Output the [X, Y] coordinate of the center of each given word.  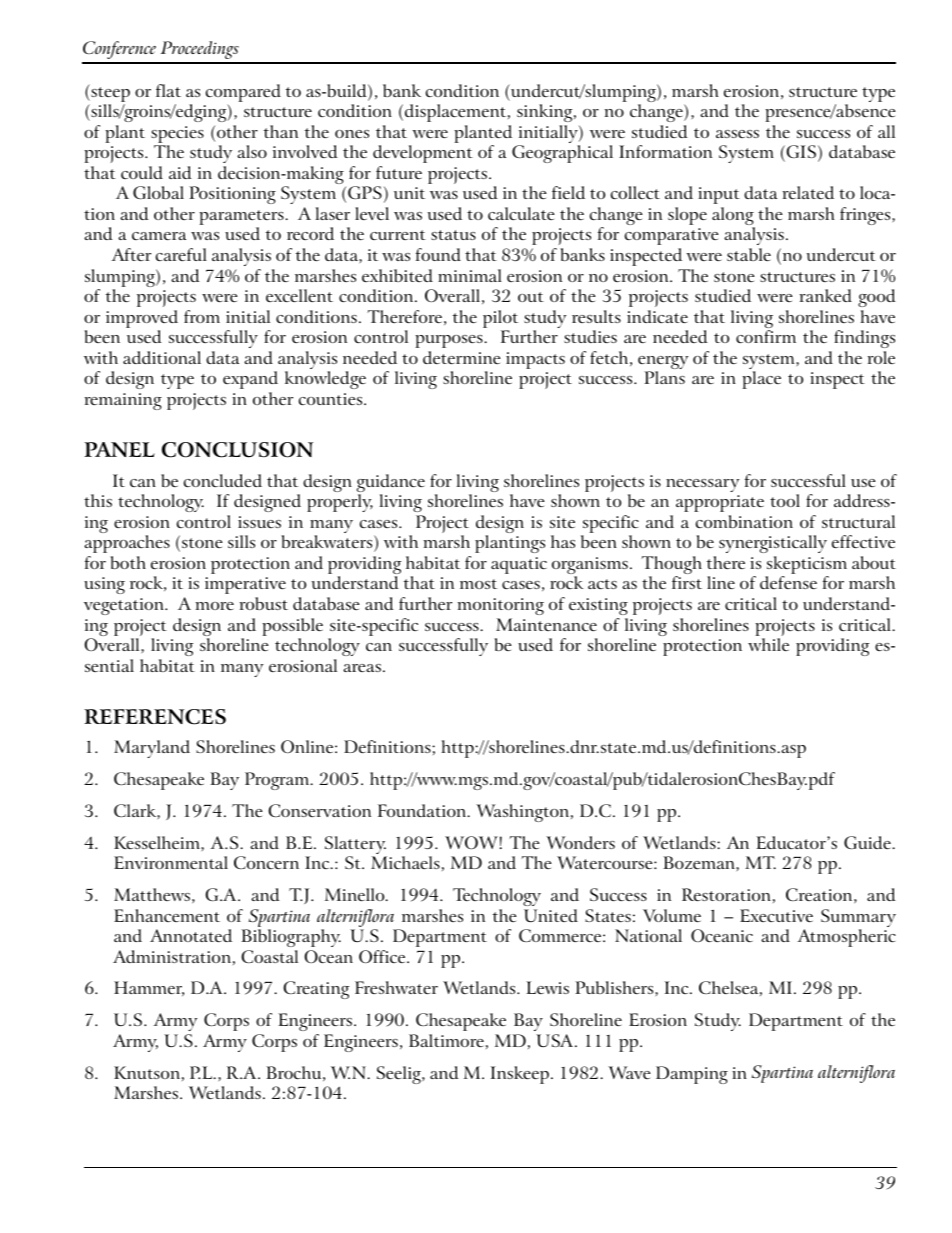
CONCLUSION [237, 450]
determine [462, 357]
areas [362, 668]
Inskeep [520, 1075]
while [768, 644]
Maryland [152, 749]
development [423, 154]
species [177, 136]
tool [785, 500]
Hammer [149, 988]
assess [737, 134]
